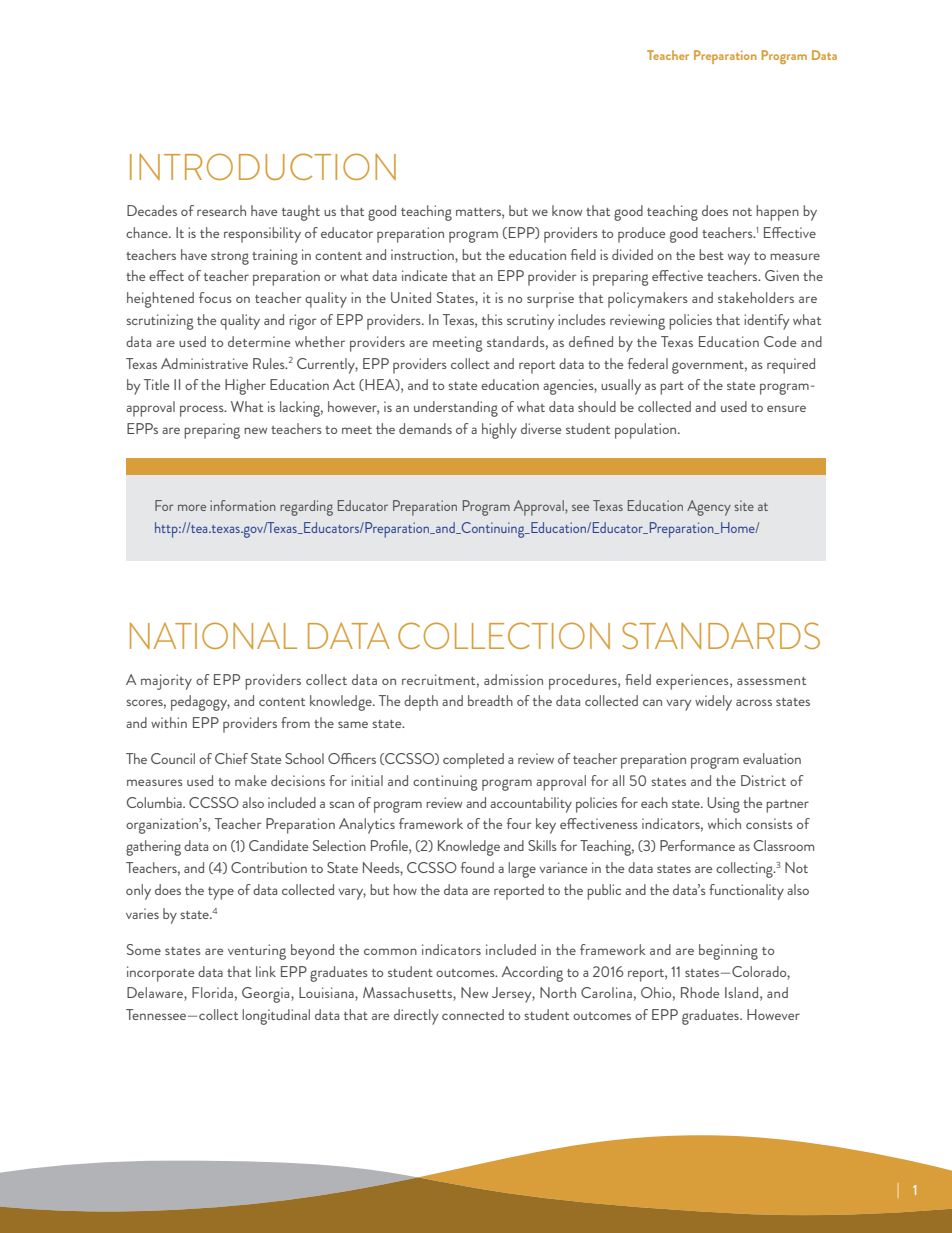 Image resolution: width=952 pixels, height=1233 pixels. What do you see at coordinates (473, 1014) in the page?
I see `connected` at bounding box center [473, 1014].
